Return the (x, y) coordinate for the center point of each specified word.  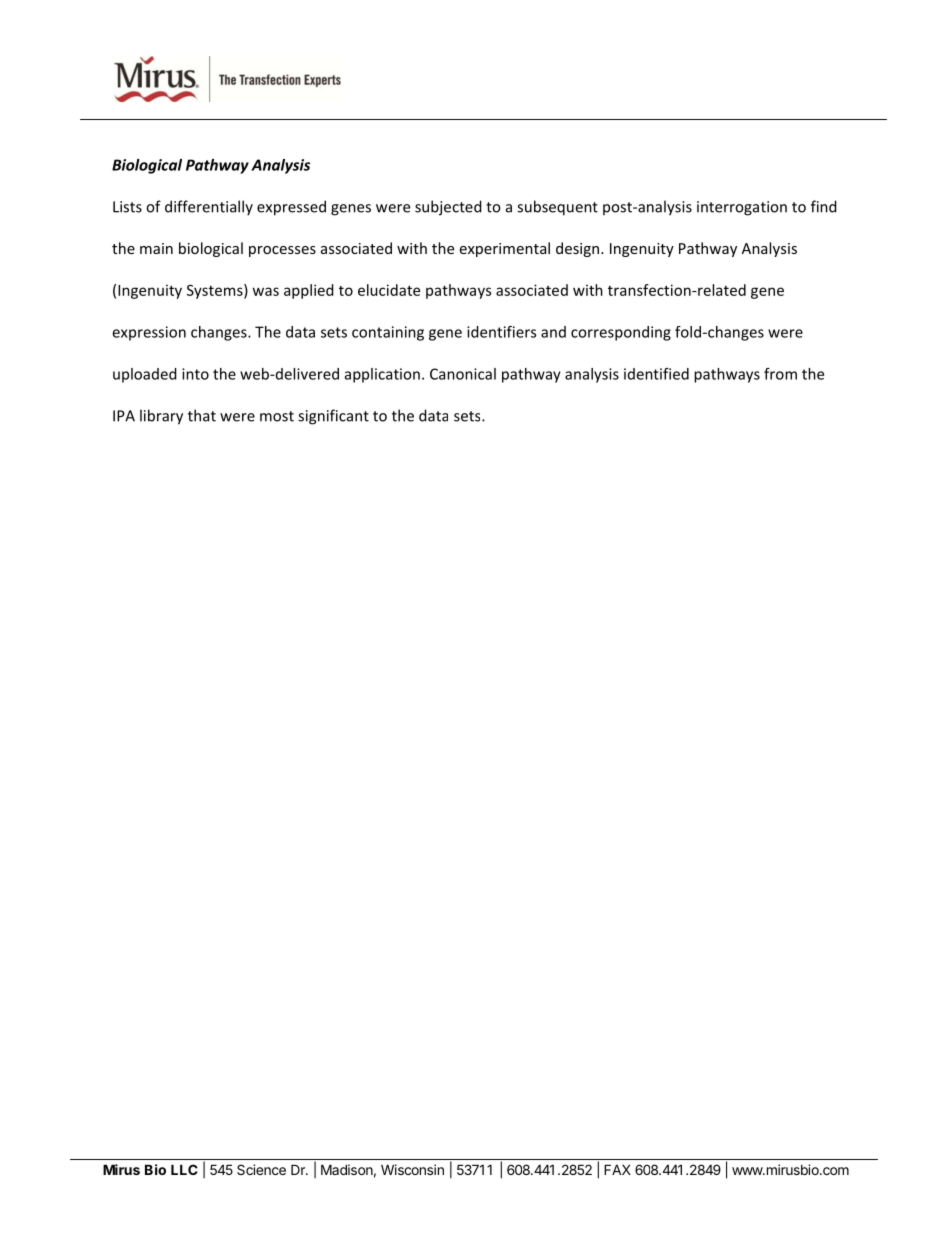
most (277, 416)
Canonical (463, 374)
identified (656, 374)
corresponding (621, 333)
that (202, 415)
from (780, 374)
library (161, 417)
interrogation (742, 208)
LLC (184, 1169)
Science (261, 1169)
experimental (504, 249)
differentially (209, 208)
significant (333, 417)
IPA (124, 416)
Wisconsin (412, 1169)
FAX (617, 1169)
